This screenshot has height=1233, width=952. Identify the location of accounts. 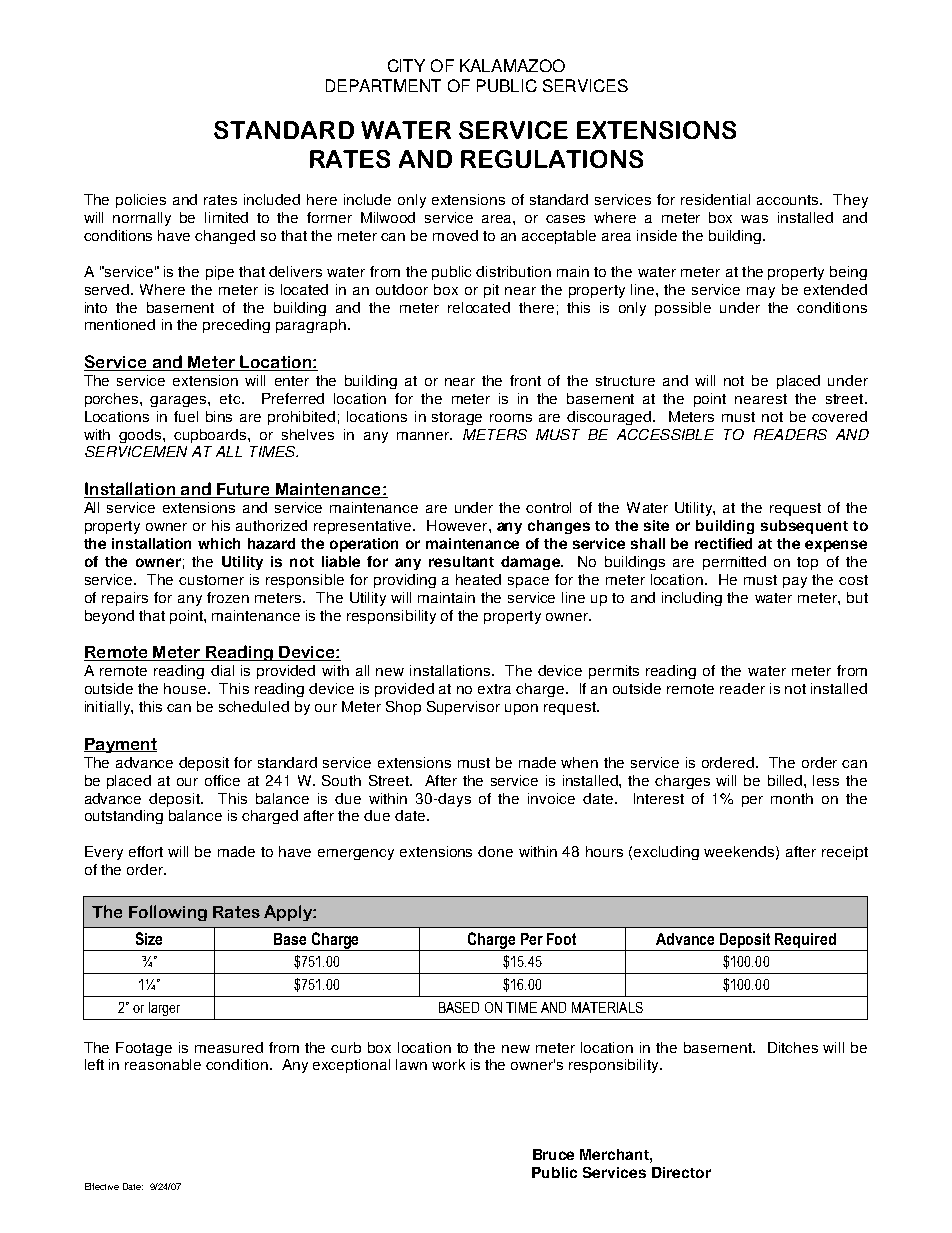
(787, 200).
